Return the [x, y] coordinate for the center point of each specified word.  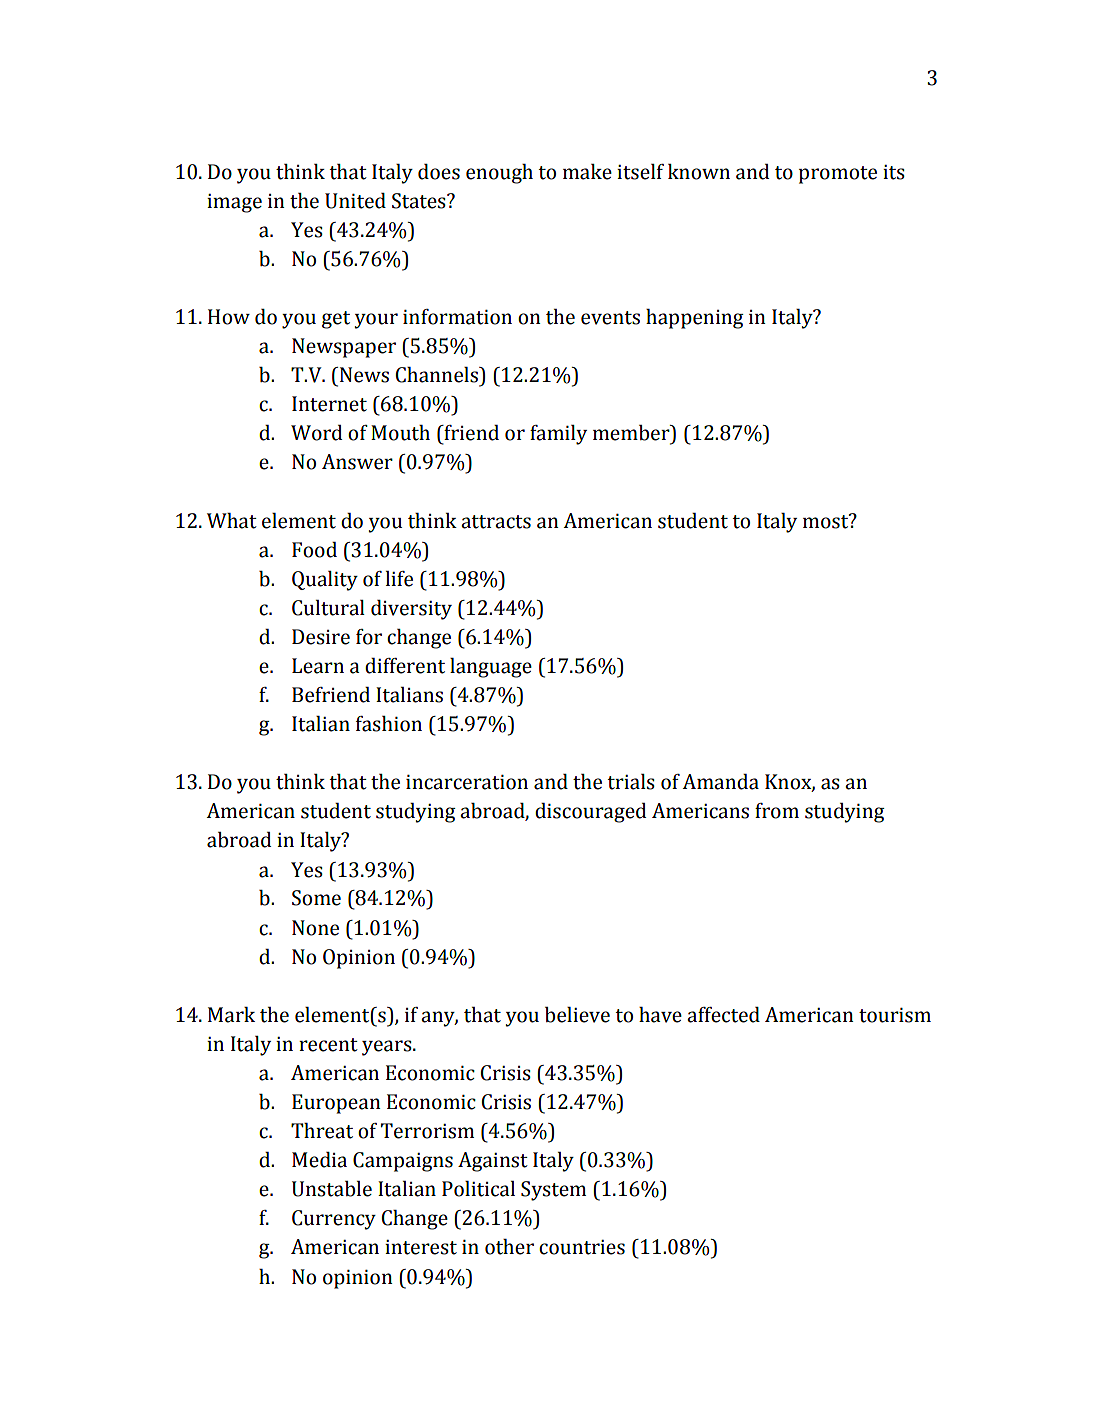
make [587, 172]
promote [838, 175]
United [355, 201]
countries [582, 1247]
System [553, 1191]
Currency [334, 1220]
